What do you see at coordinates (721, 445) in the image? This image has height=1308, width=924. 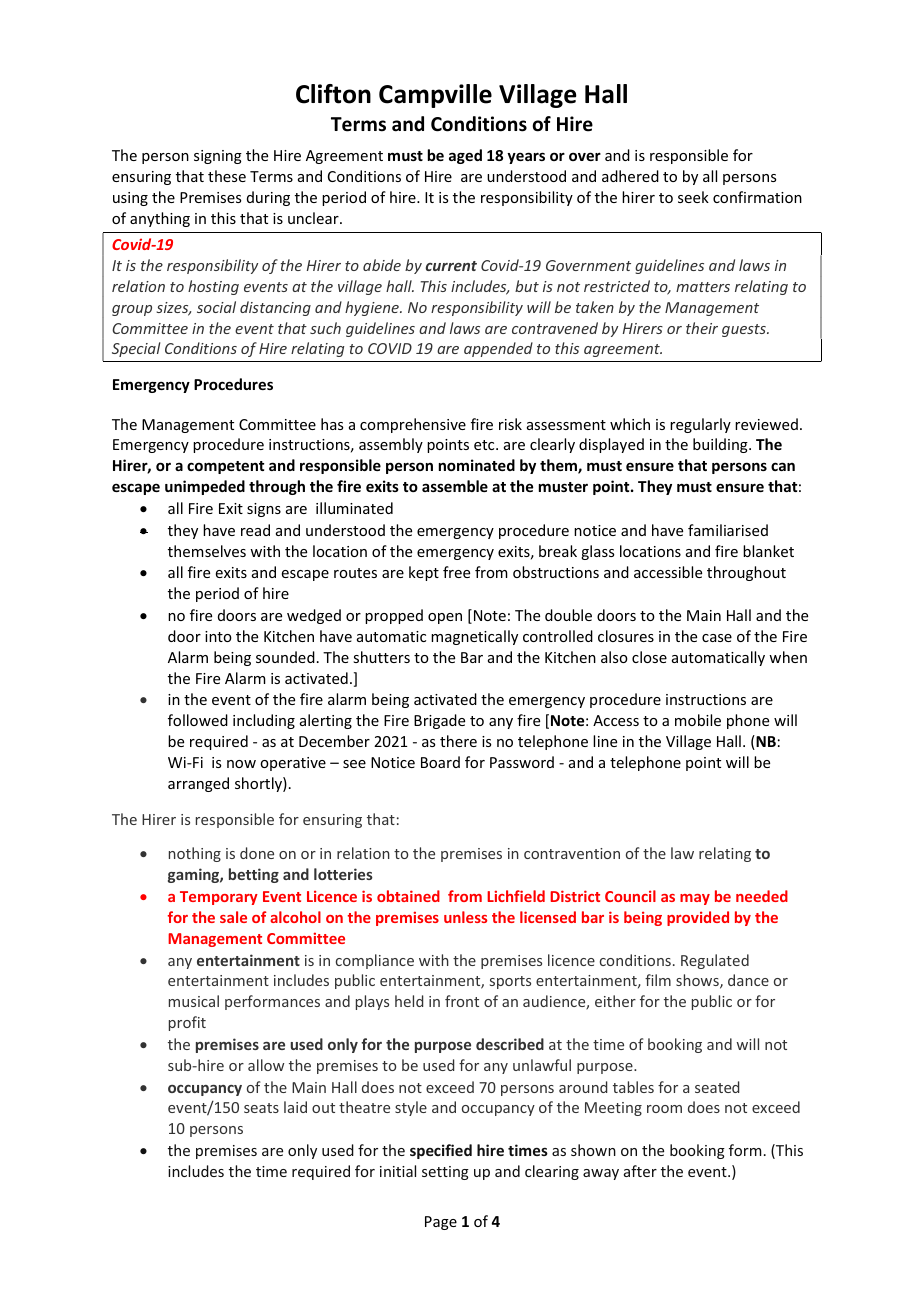 I see `building` at bounding box center [721, 445].
